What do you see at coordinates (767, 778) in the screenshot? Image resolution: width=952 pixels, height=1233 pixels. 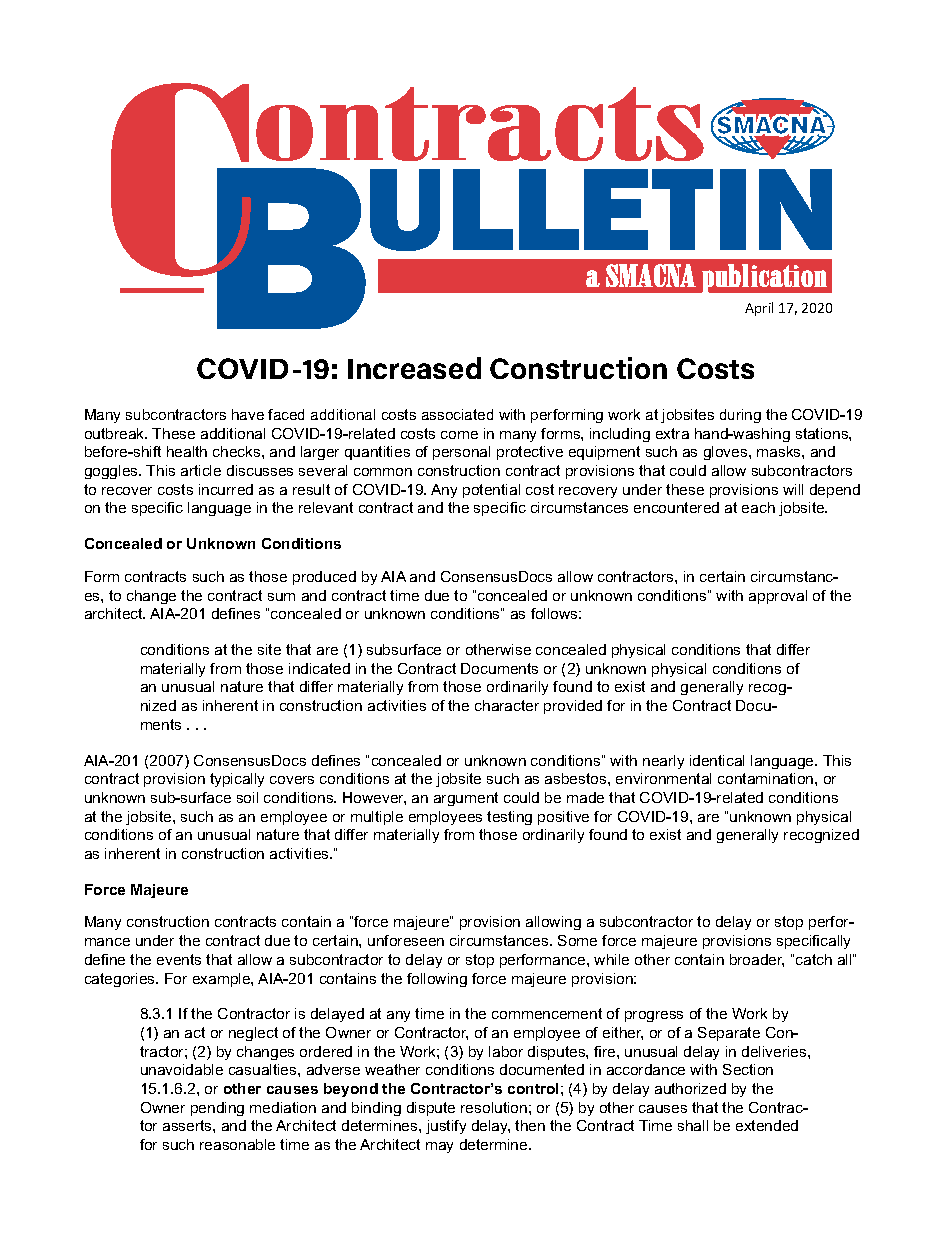 I see `contamination` at bounding box center [767, 778].
